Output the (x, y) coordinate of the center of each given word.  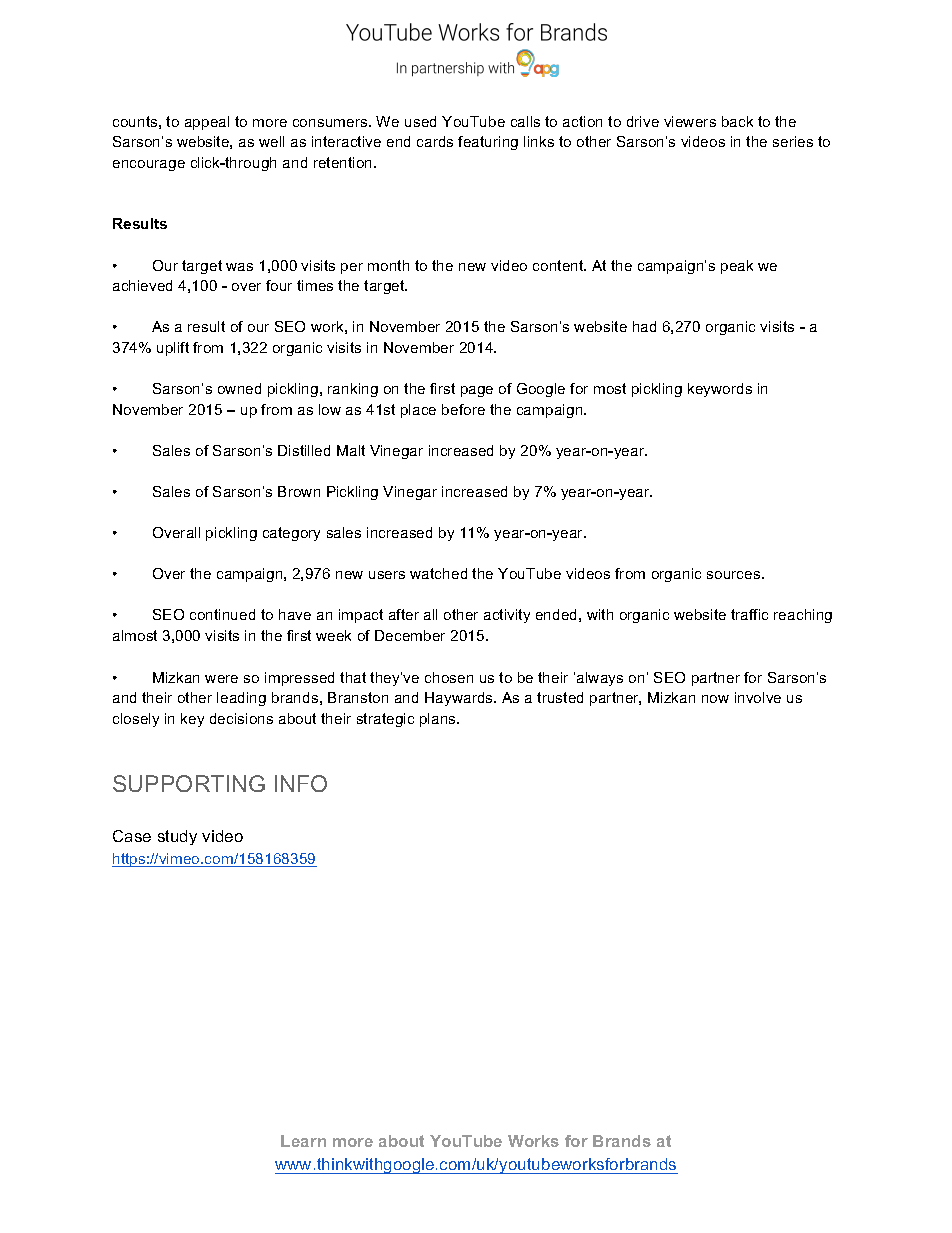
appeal (207, 123)
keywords (720, 390)
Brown (299, 491)
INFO (301, 783)
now (715, 699)
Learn (303, 1141)
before (463, 409)
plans (439, 720)
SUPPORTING (189, 783)
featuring (488, 143)
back (737, 121)
